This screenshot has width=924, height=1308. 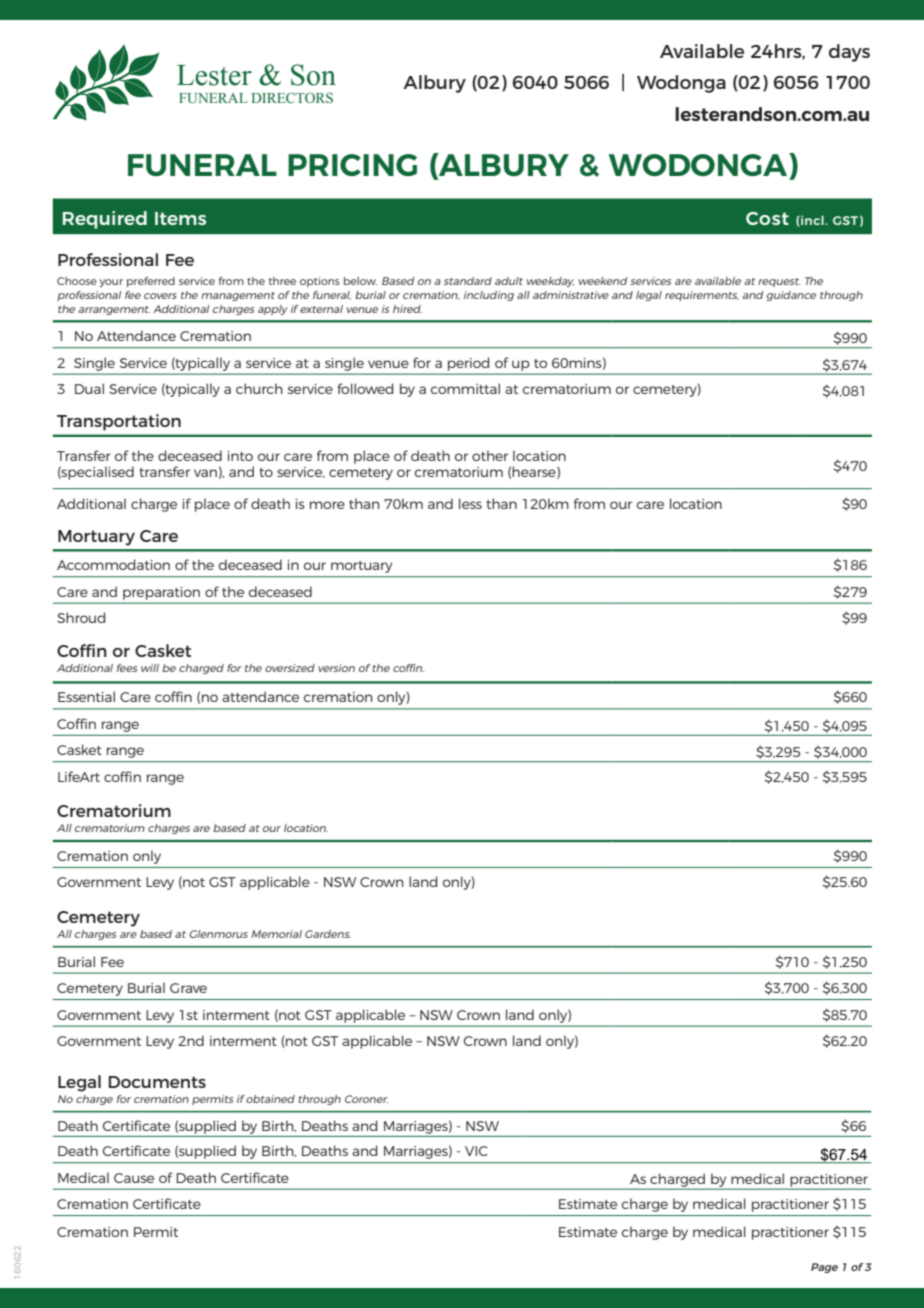 I want to click on preferred, so click(x=151, y=282).
